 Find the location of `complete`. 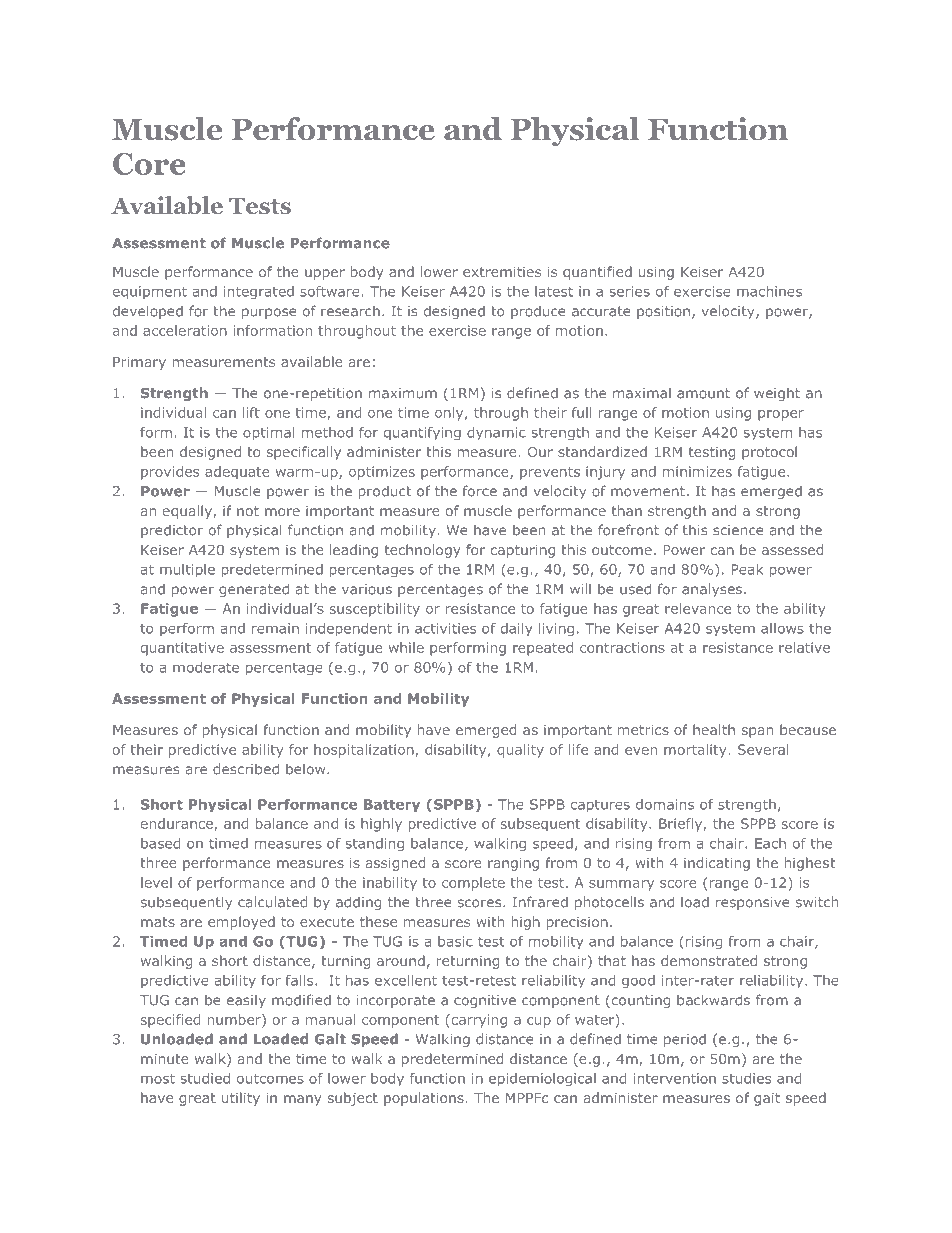

complete is located at coordinates (473, 884).
